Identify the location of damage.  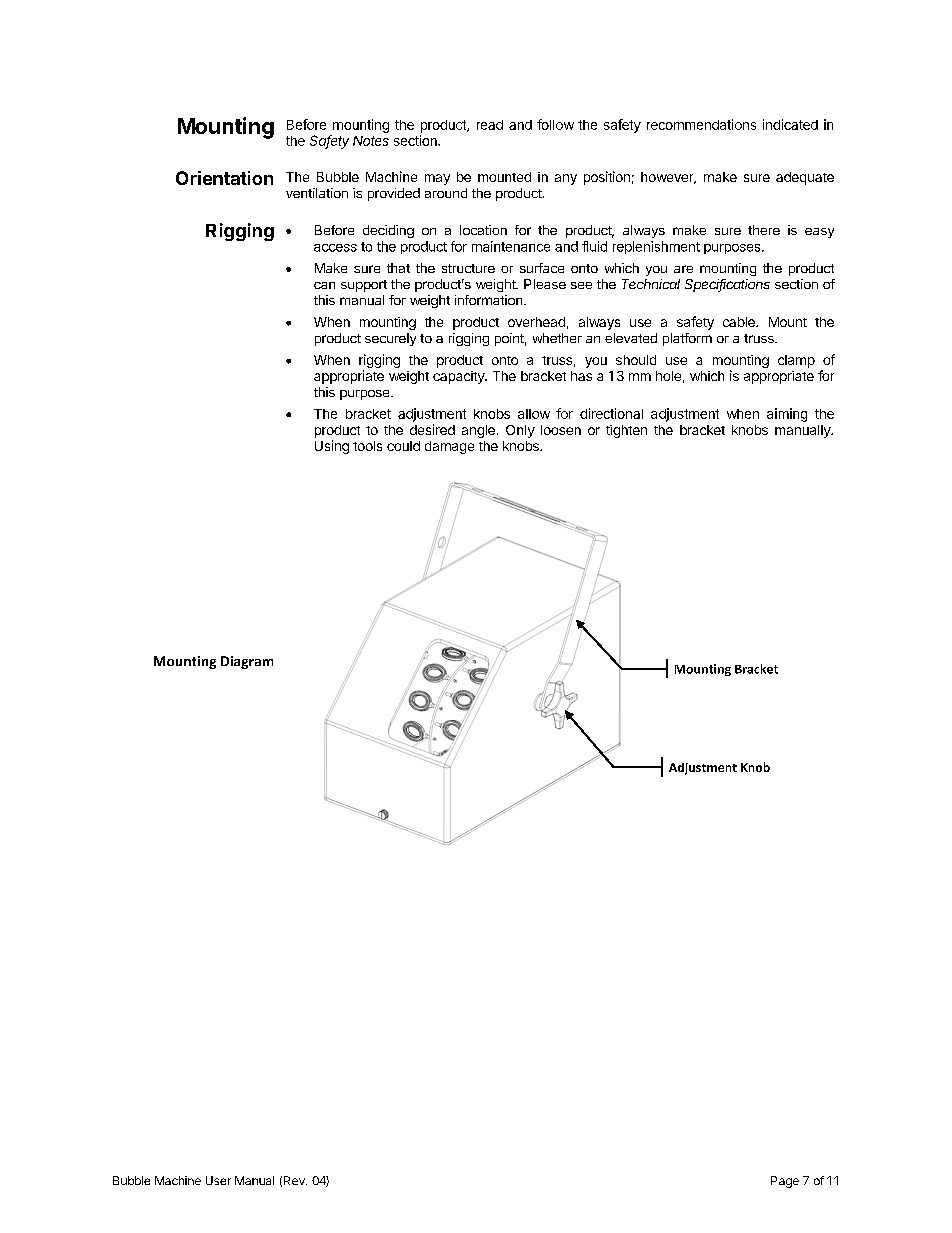
(449, 447).
